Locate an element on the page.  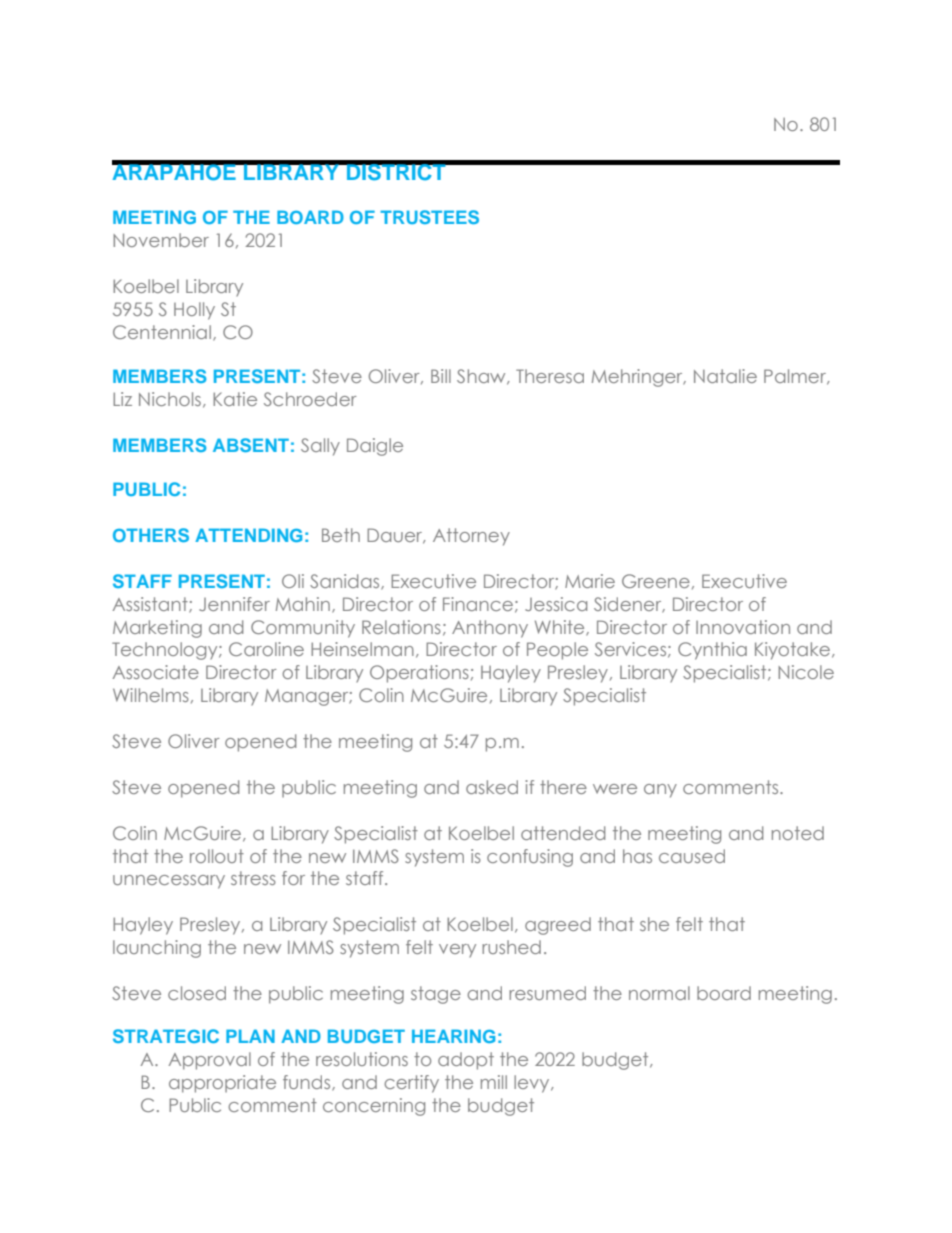
rollout is located at coordinates (217, 856).
